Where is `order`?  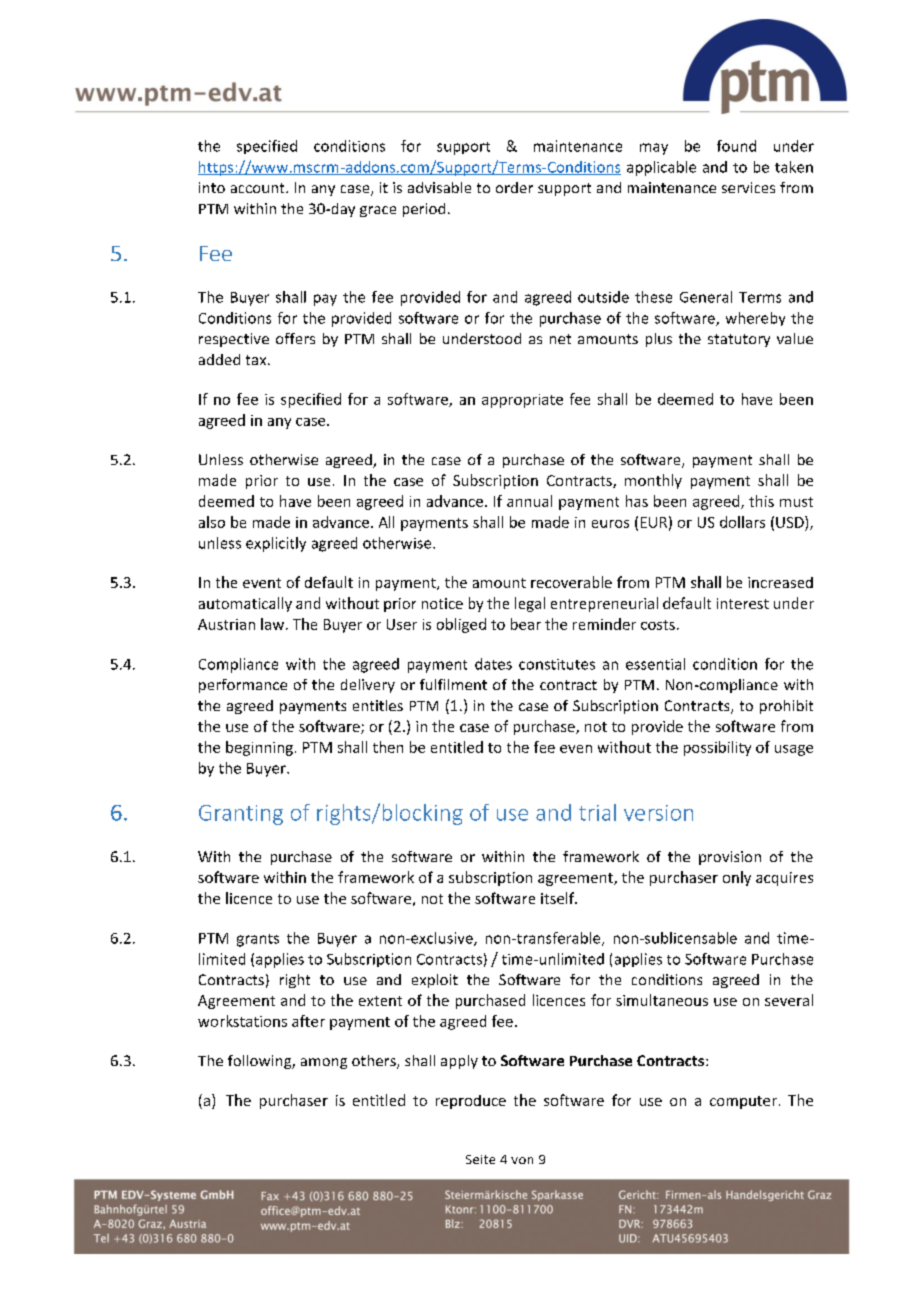 order is located at coordinates (514, 187).
